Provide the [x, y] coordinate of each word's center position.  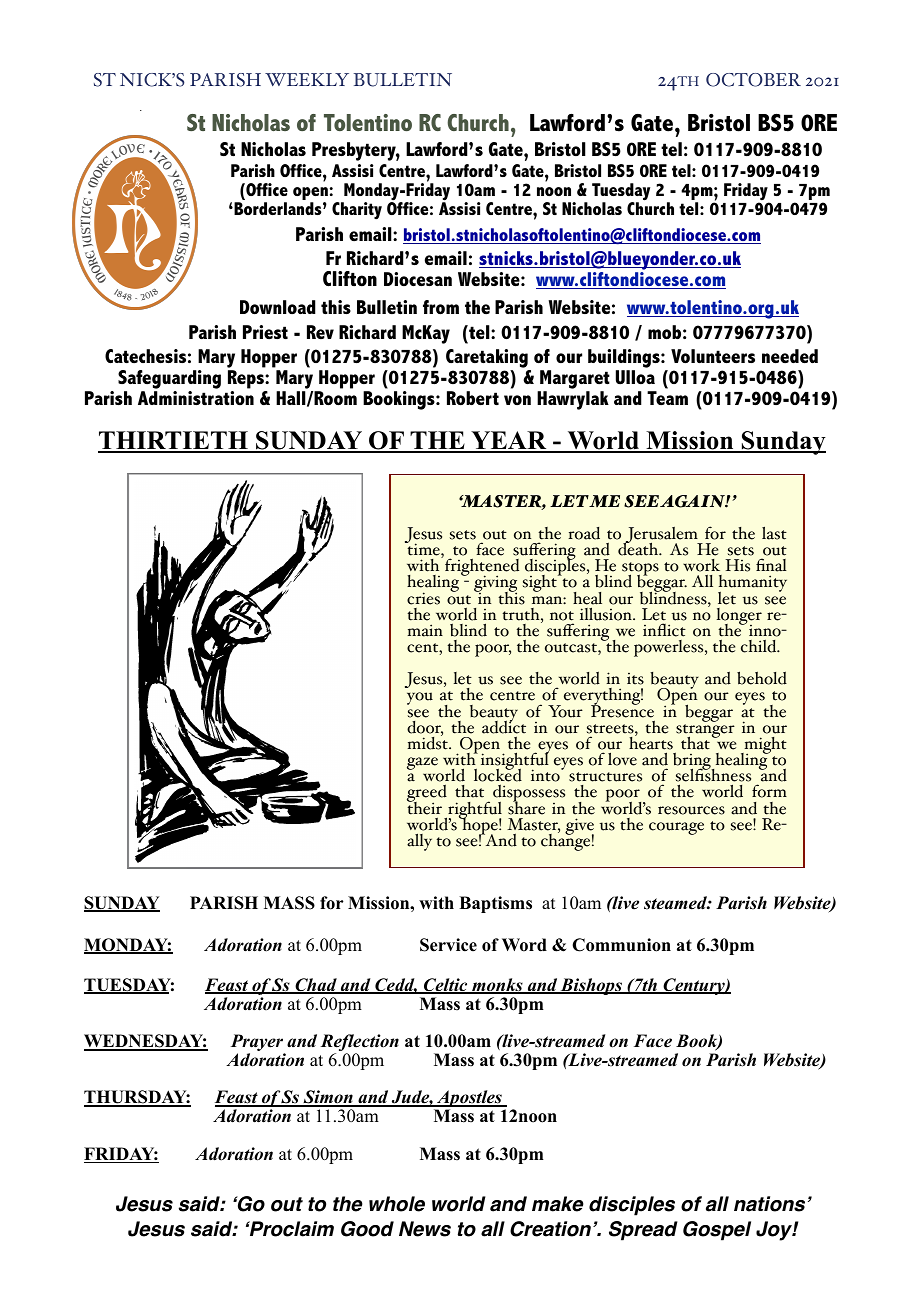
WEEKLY [307, 79]
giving [495, 585]
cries [423, 598]
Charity [357, 211]
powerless [670, 648]
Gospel [717, 1231]
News [425, 1229]
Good [367, 1229]
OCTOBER [753, 80]
